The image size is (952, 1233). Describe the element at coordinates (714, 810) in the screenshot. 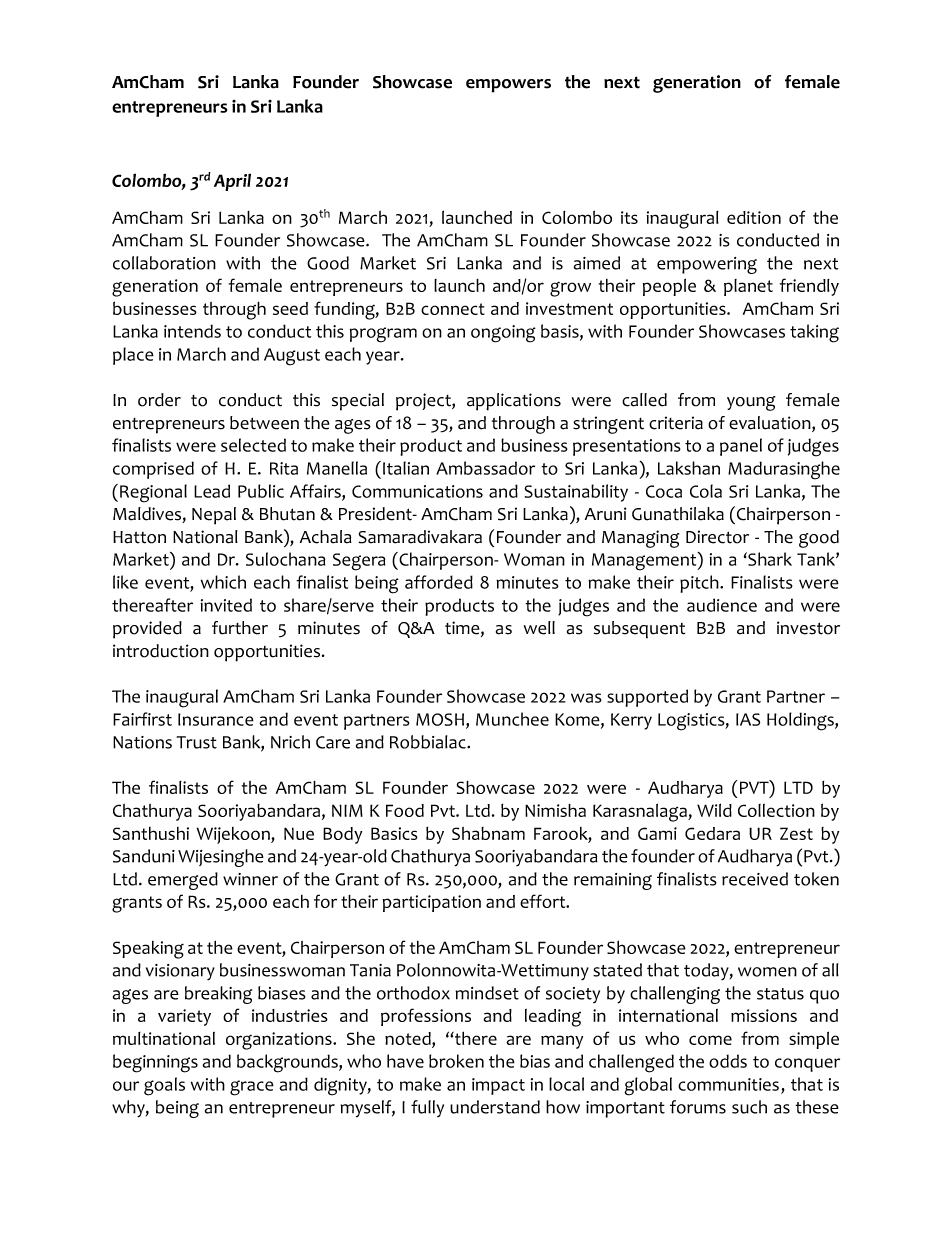

I see `Wild` at that location.
